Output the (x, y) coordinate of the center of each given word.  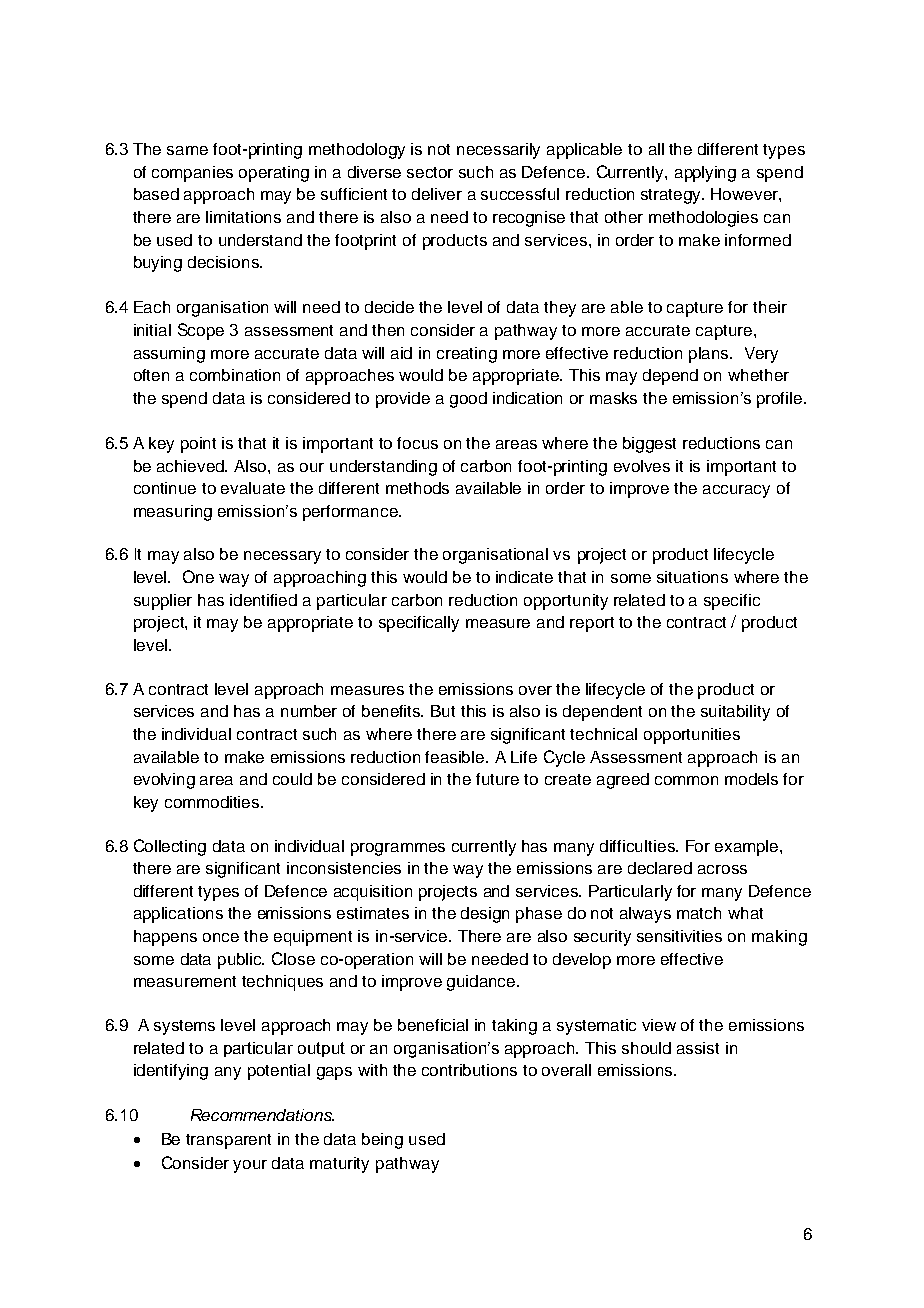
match (699, 913)
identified (263, 600)
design (485, 915)
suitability (735, 713)
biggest (649, 445)
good (468, 400)
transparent (228, 1141)
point (198, 445)
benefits (392, 711)
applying (705, 174)
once (221, 937)
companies (192, 174)
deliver (437, 194)
